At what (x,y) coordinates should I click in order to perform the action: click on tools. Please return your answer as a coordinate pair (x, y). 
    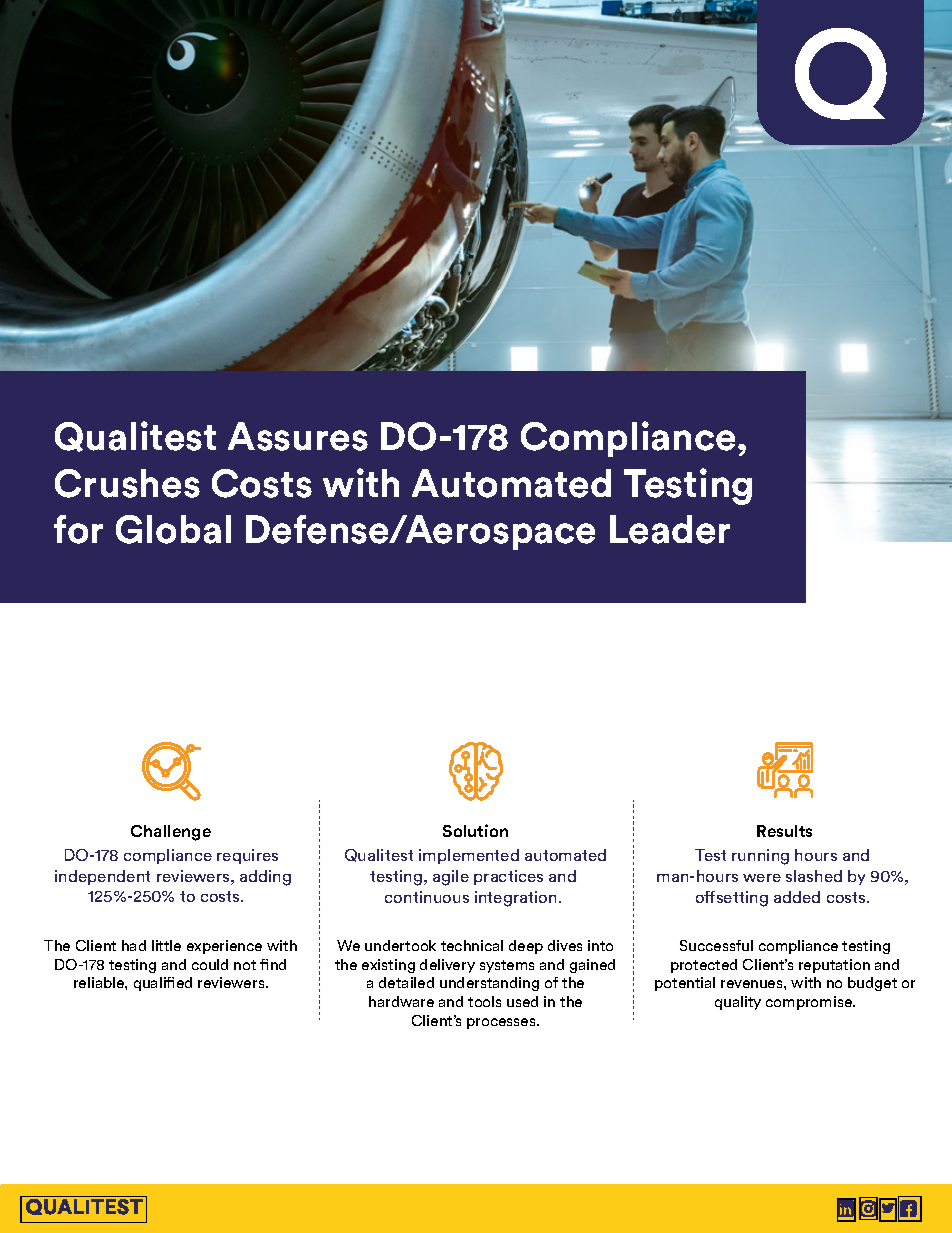
    Looking at the image, I should click on (484, 1001).
